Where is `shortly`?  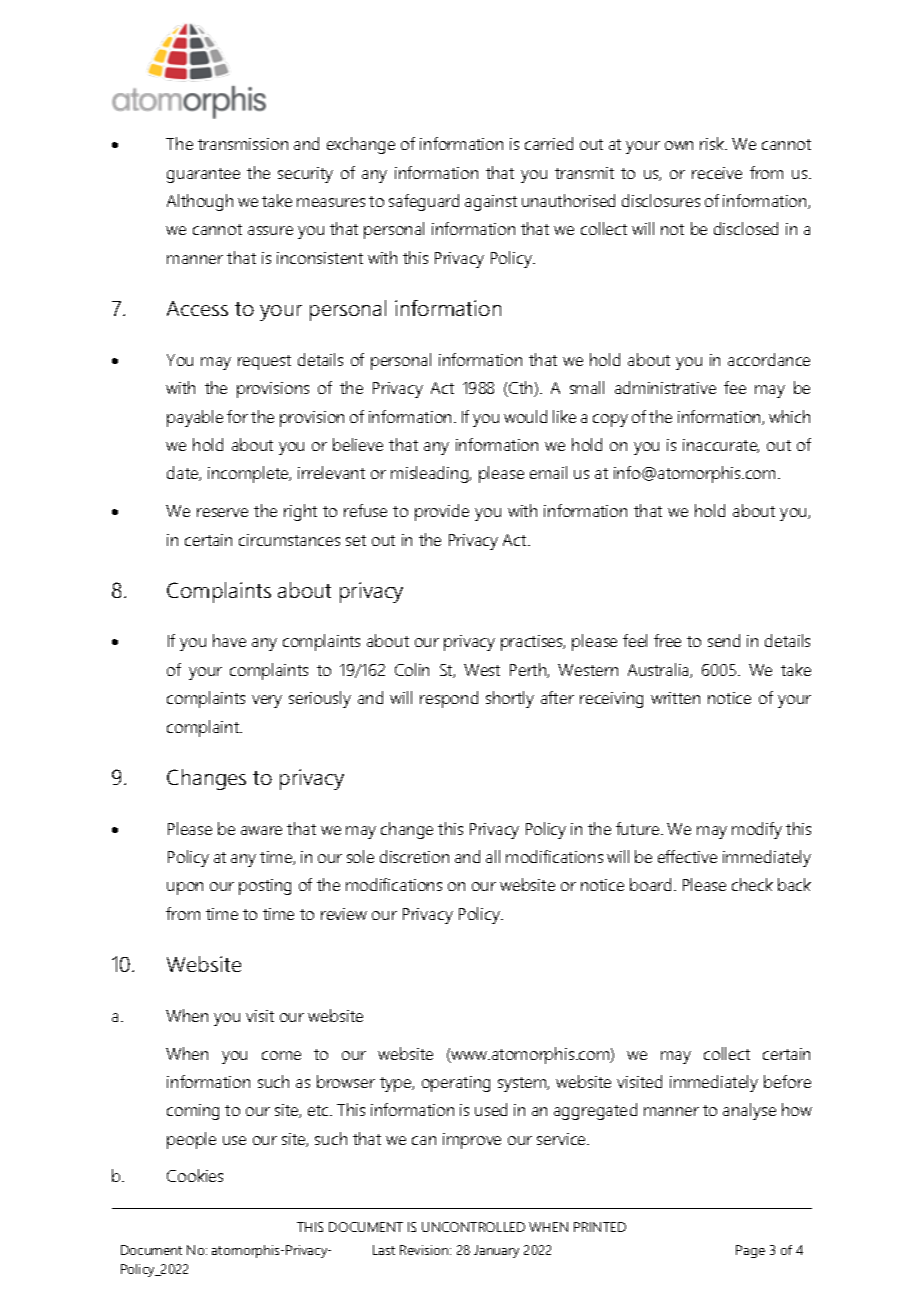 shortly is located at coordinates (510, 699).
